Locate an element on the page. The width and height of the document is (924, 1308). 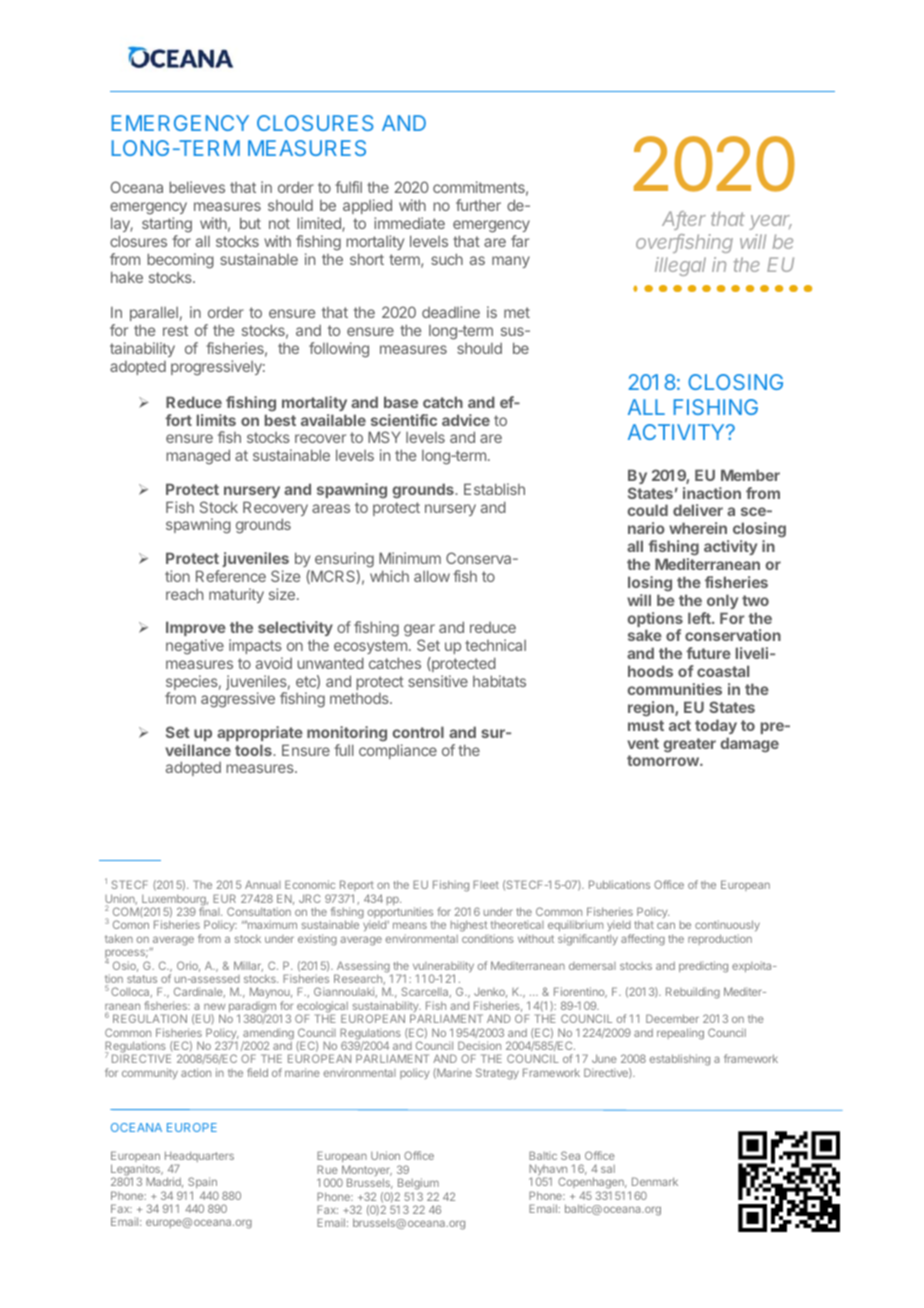
believes is located at coordinates (197, 187).
